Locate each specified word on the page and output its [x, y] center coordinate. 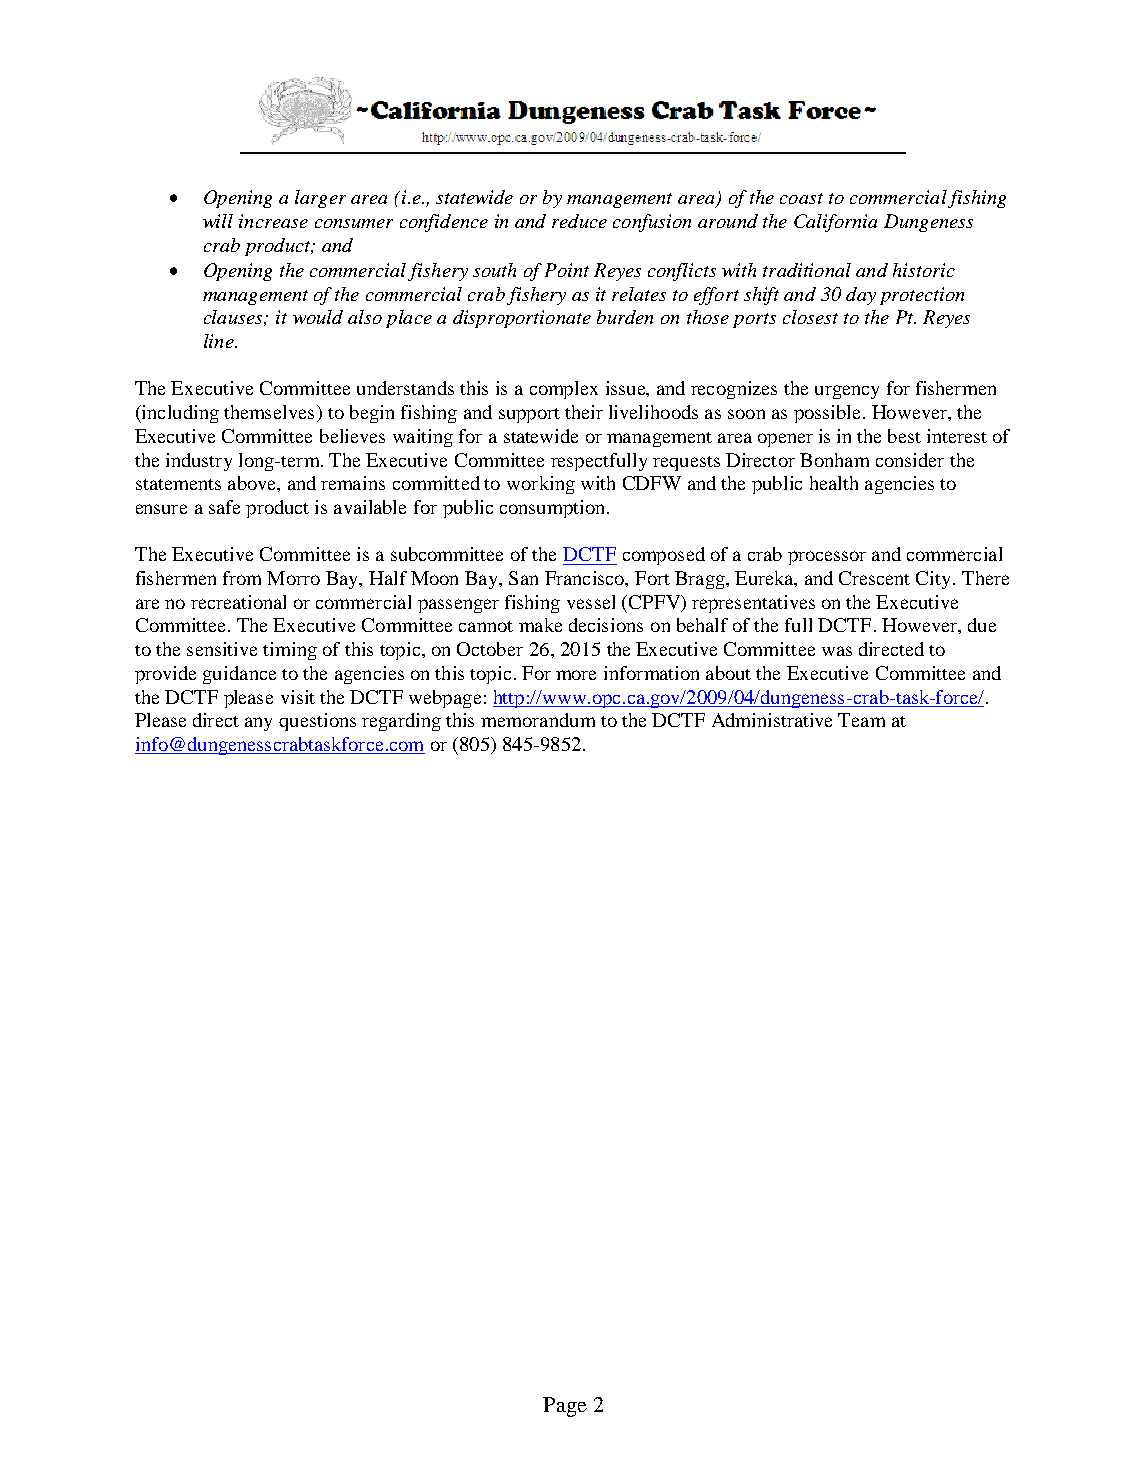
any [258, 724]
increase [273, 221]
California [835, 223]
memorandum [538, 720]
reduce [579, 221]
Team [861, 720]
